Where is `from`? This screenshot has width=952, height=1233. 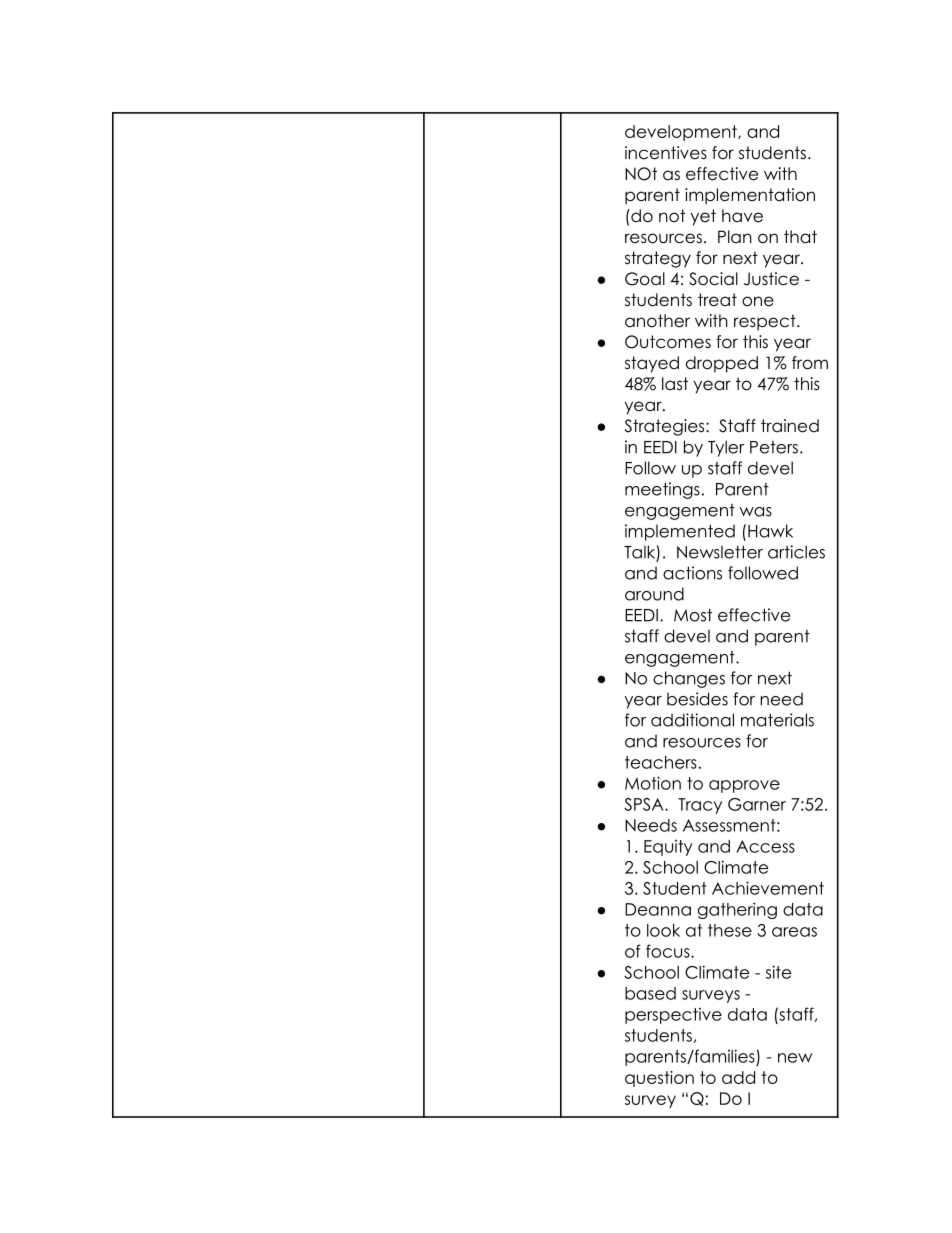
from is located at coordinates (810, 363).
